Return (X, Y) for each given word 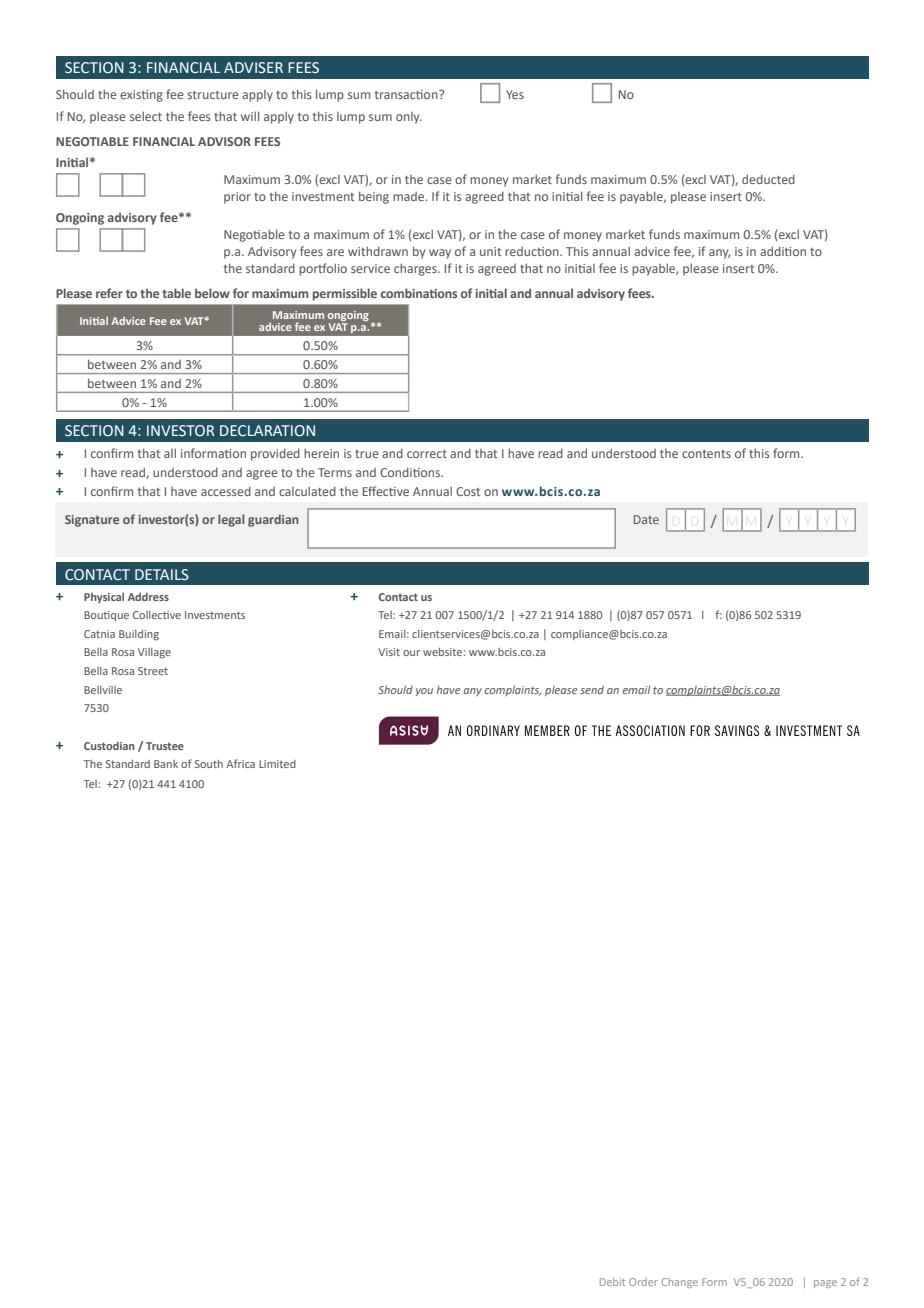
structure (213, 95)
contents (706, 454)
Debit (612, 1282)
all (170, 453)
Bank (166, 764)
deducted (768, 179)
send (592, 690)
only (409, 118)
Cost (468, 491)
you (424, 692)
